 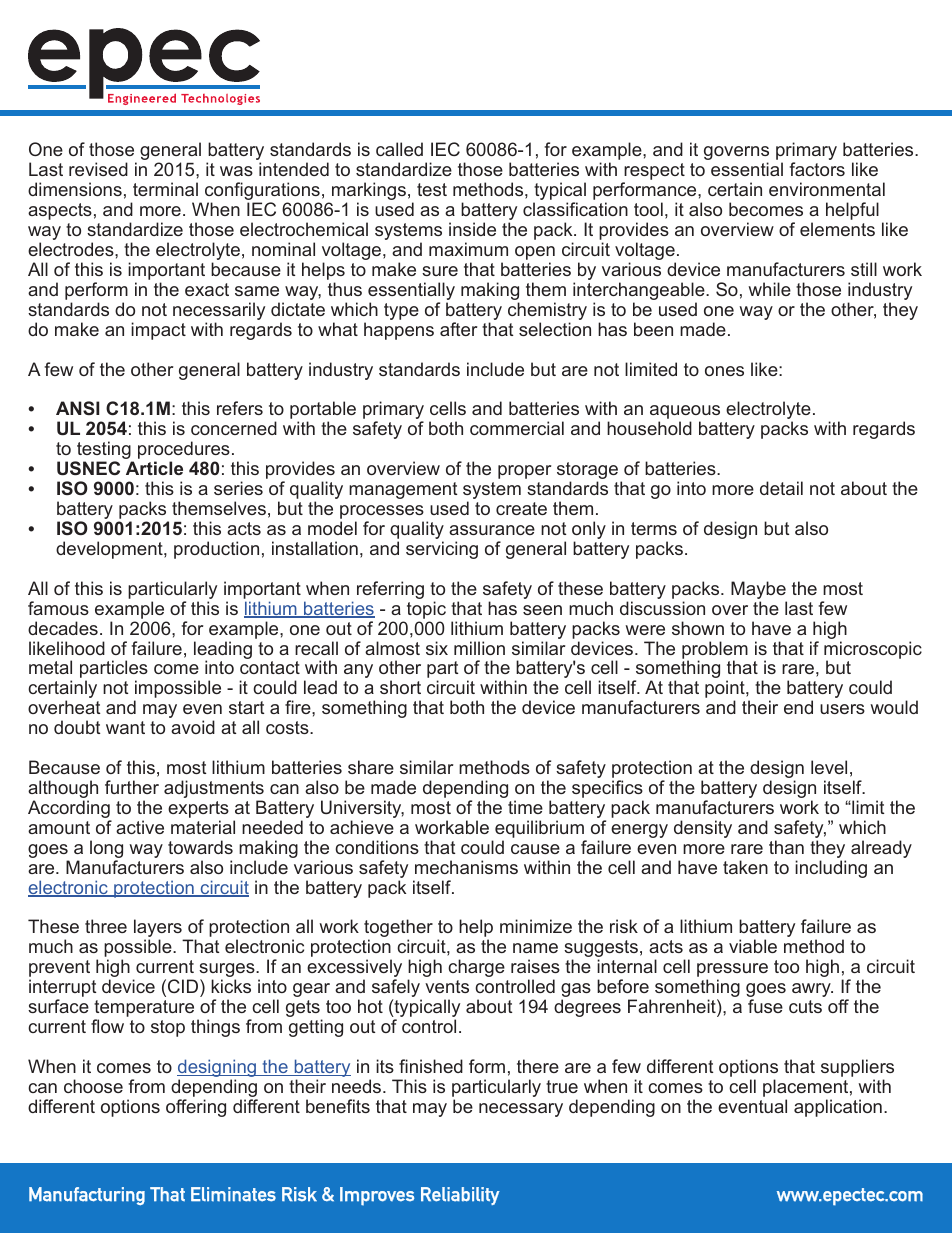 What do you see at coordinates (87, 1196) in the document?
I see `Manufacturing` at bounding box center [87, 1196].
